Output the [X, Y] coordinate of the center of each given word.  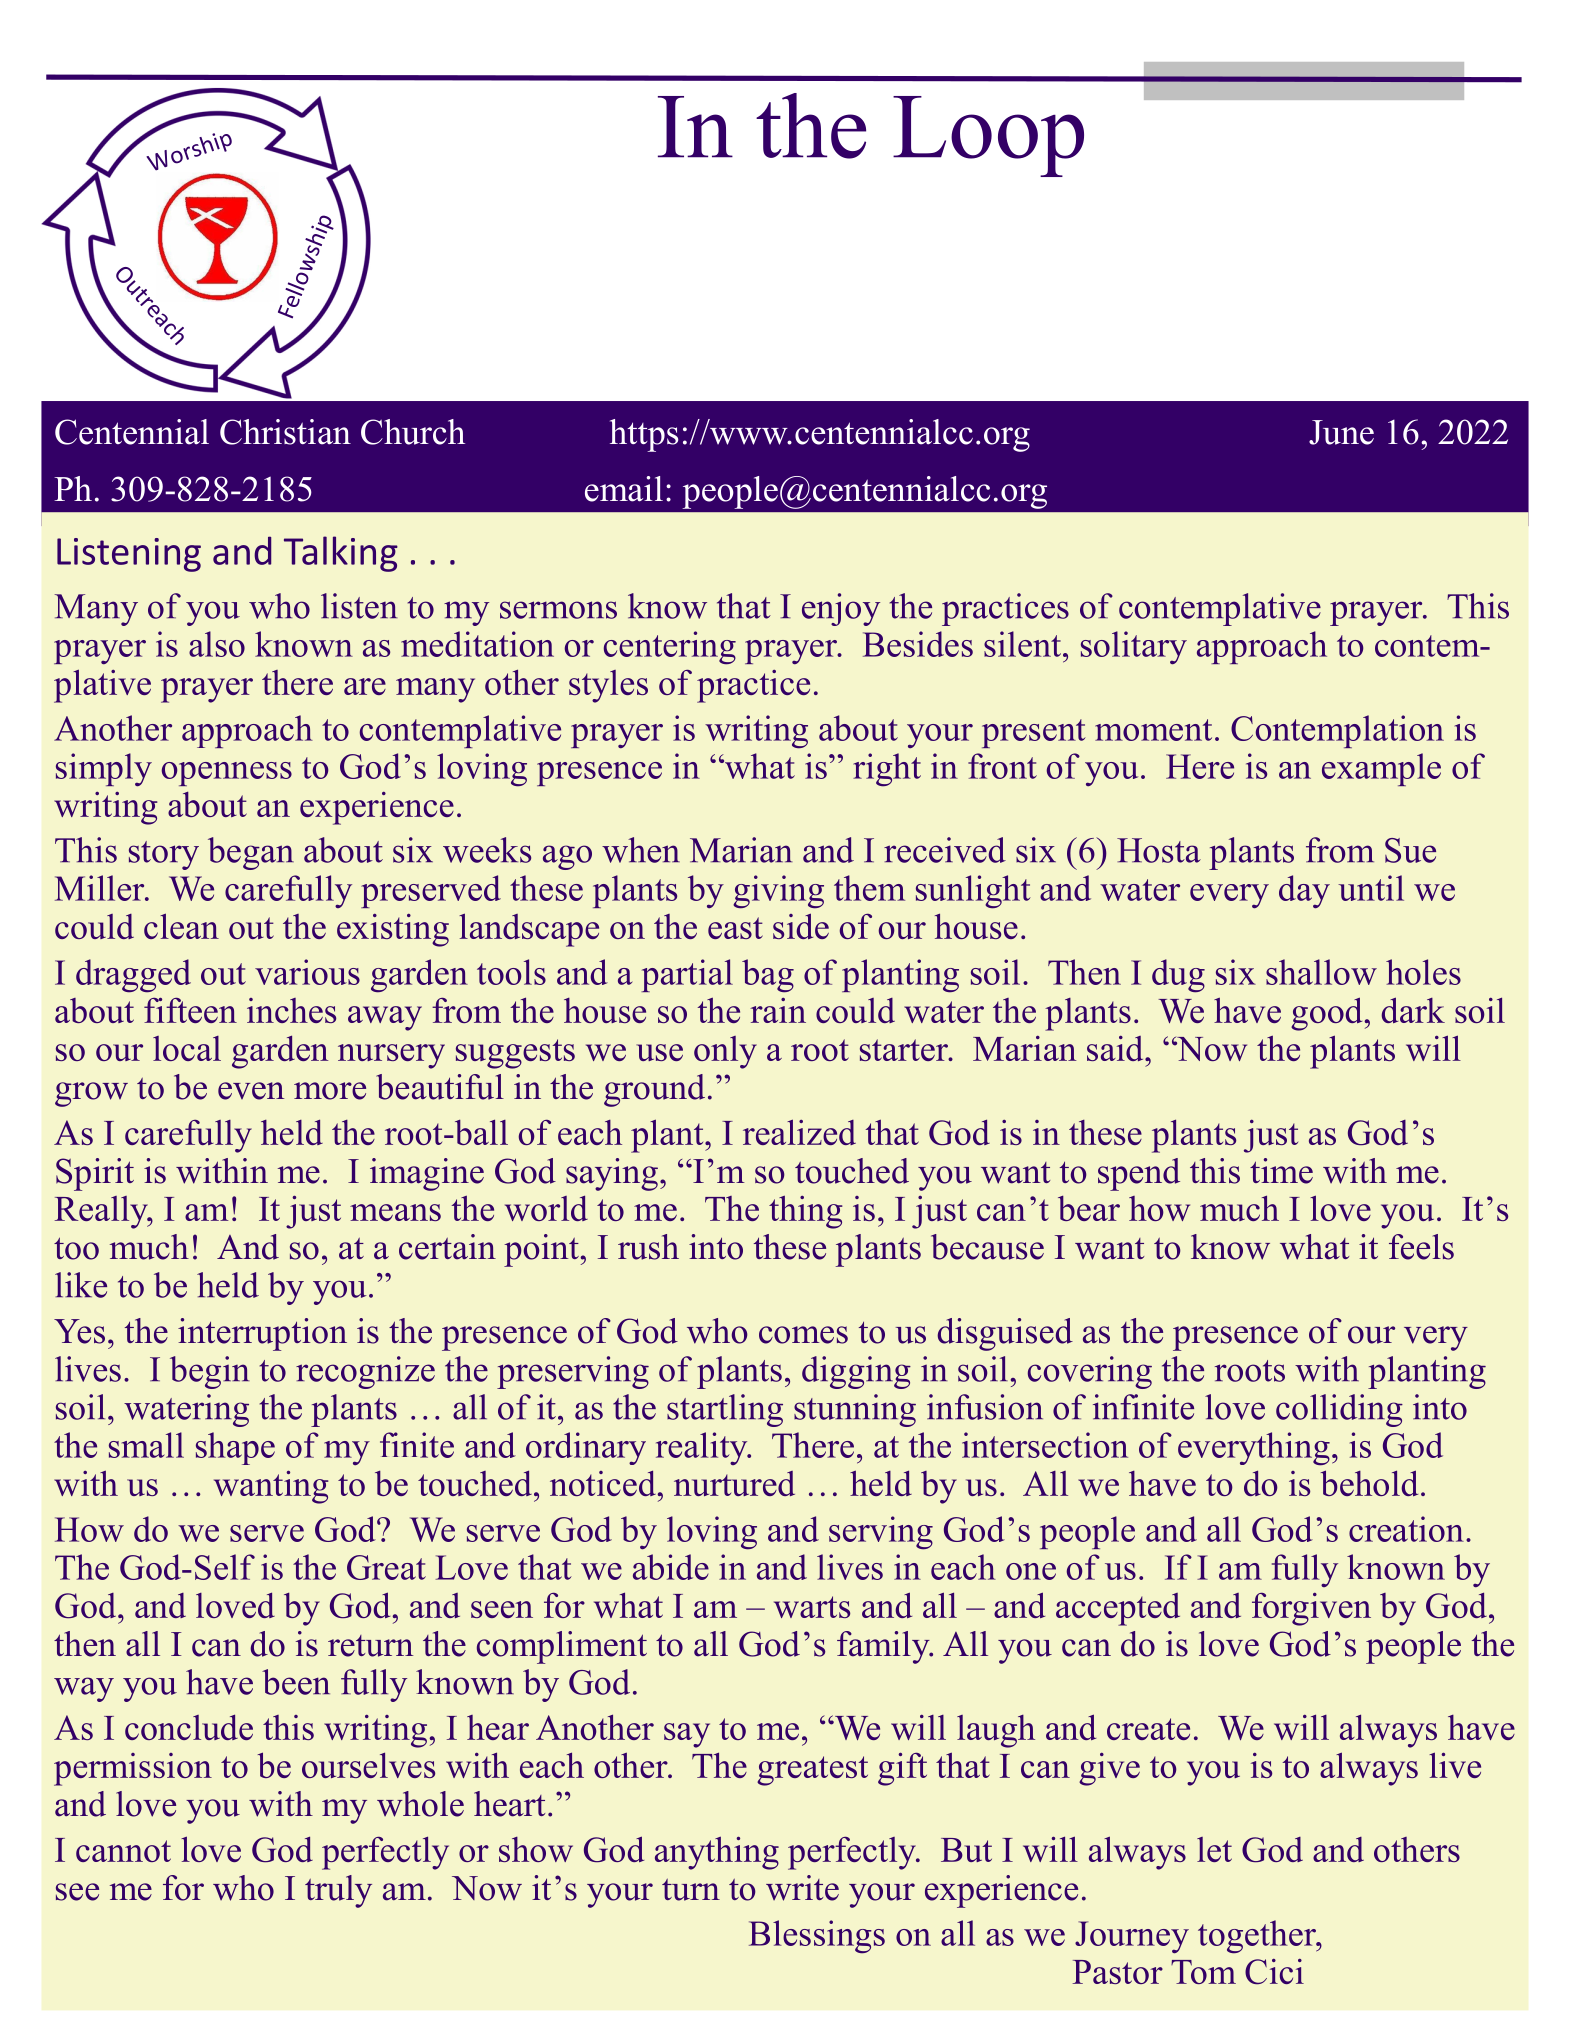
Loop [988, 136]
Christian [285, 432]
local [187, 1048]
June [1341, 432]
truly [338, 1891]
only [725, 1052]
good [1328, 1014]
